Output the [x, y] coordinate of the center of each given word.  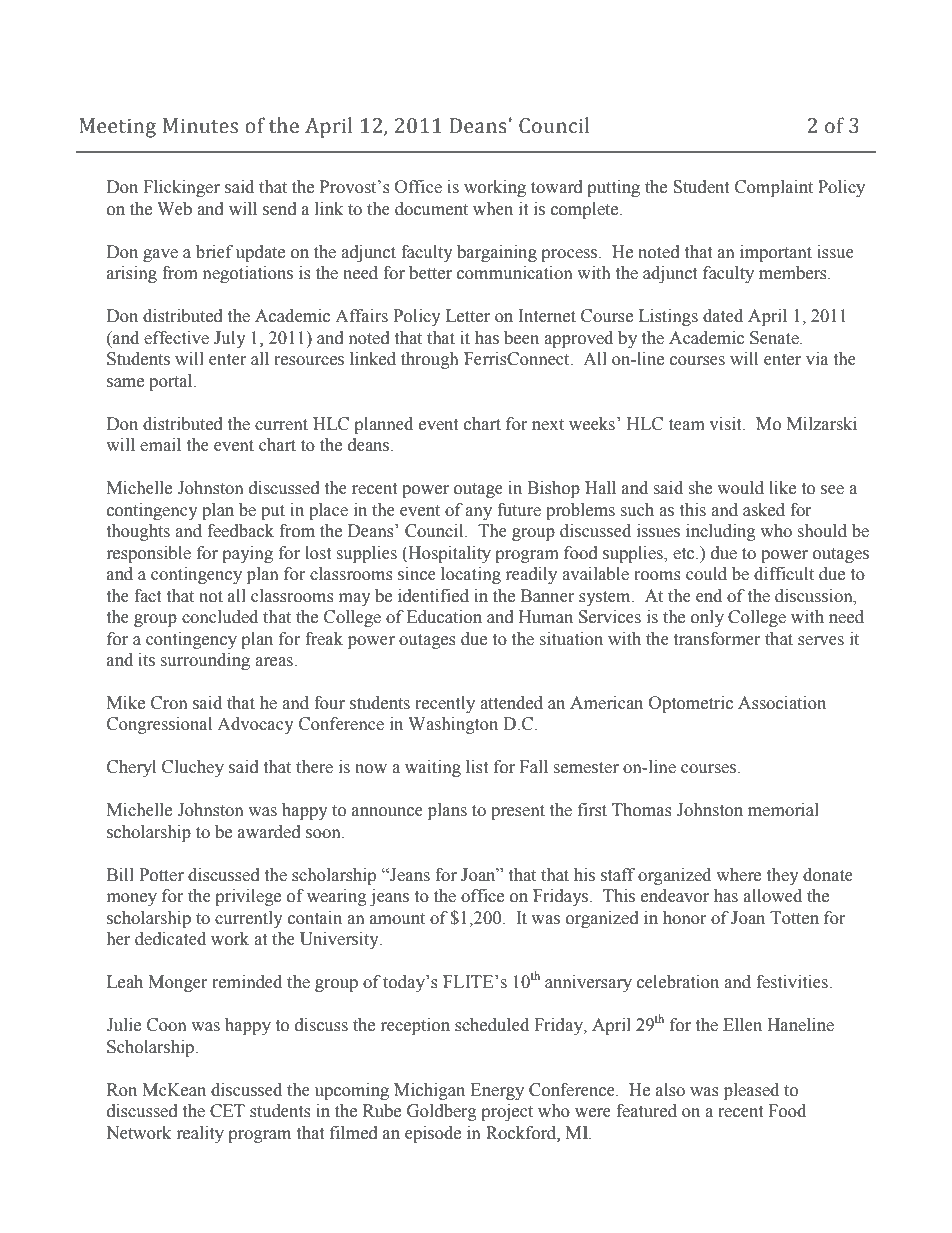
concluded [220, 617]
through [429, 360]
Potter [161, 875]
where [738, 875]
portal [172, 382]
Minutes [200, 126]
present [518, 812]
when [493, 209]
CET [227, 1111]
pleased [751, 1091]
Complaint [774, 188]
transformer [717, 639]
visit [726, 424]
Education [444, 617]
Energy [497, 1091]
